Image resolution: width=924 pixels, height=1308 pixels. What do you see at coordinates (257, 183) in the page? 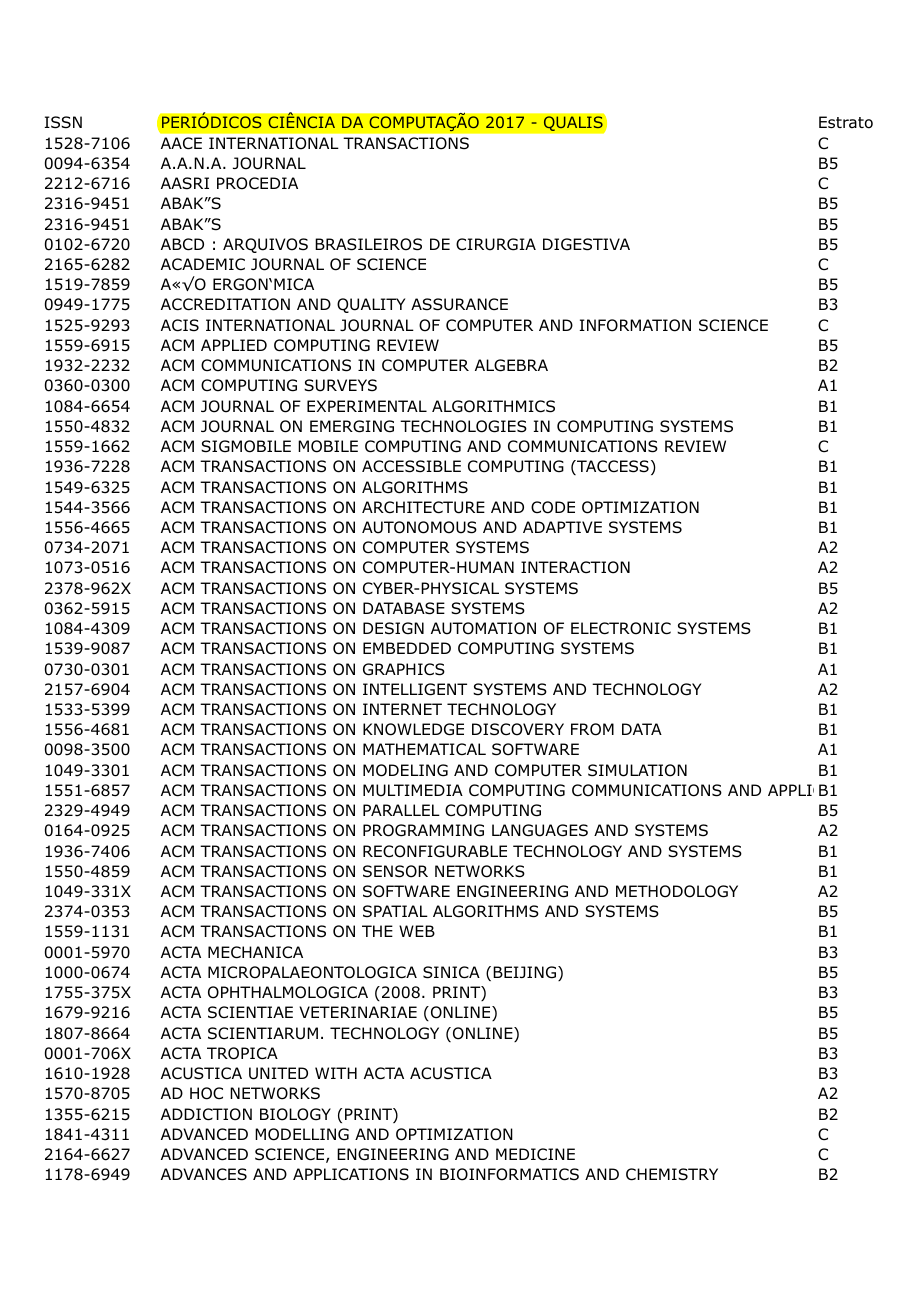
I see `PROCEDIA` at bounding box center [257, 183].
